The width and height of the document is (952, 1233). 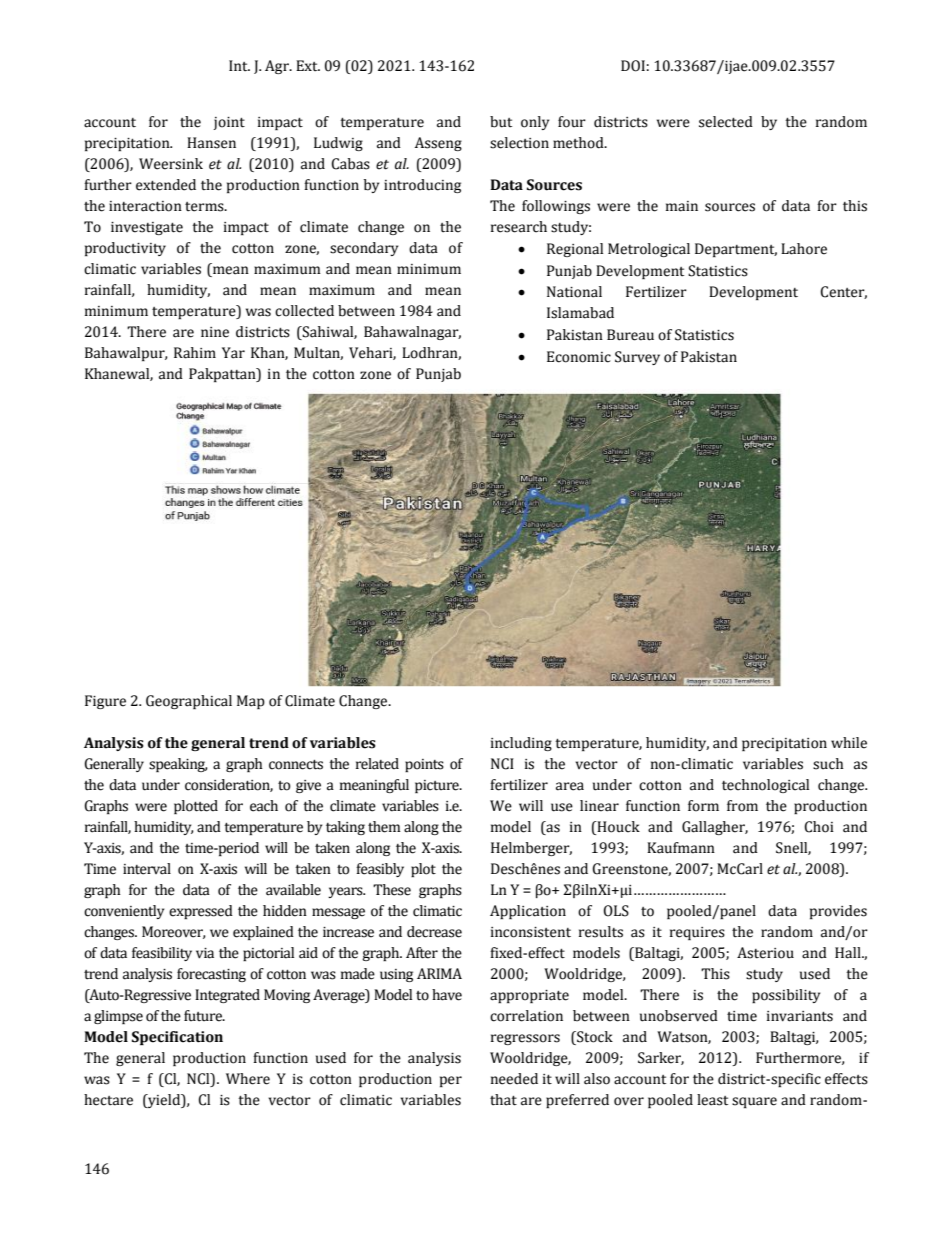 I want to click on Where, so click(x=248, y=1079).
